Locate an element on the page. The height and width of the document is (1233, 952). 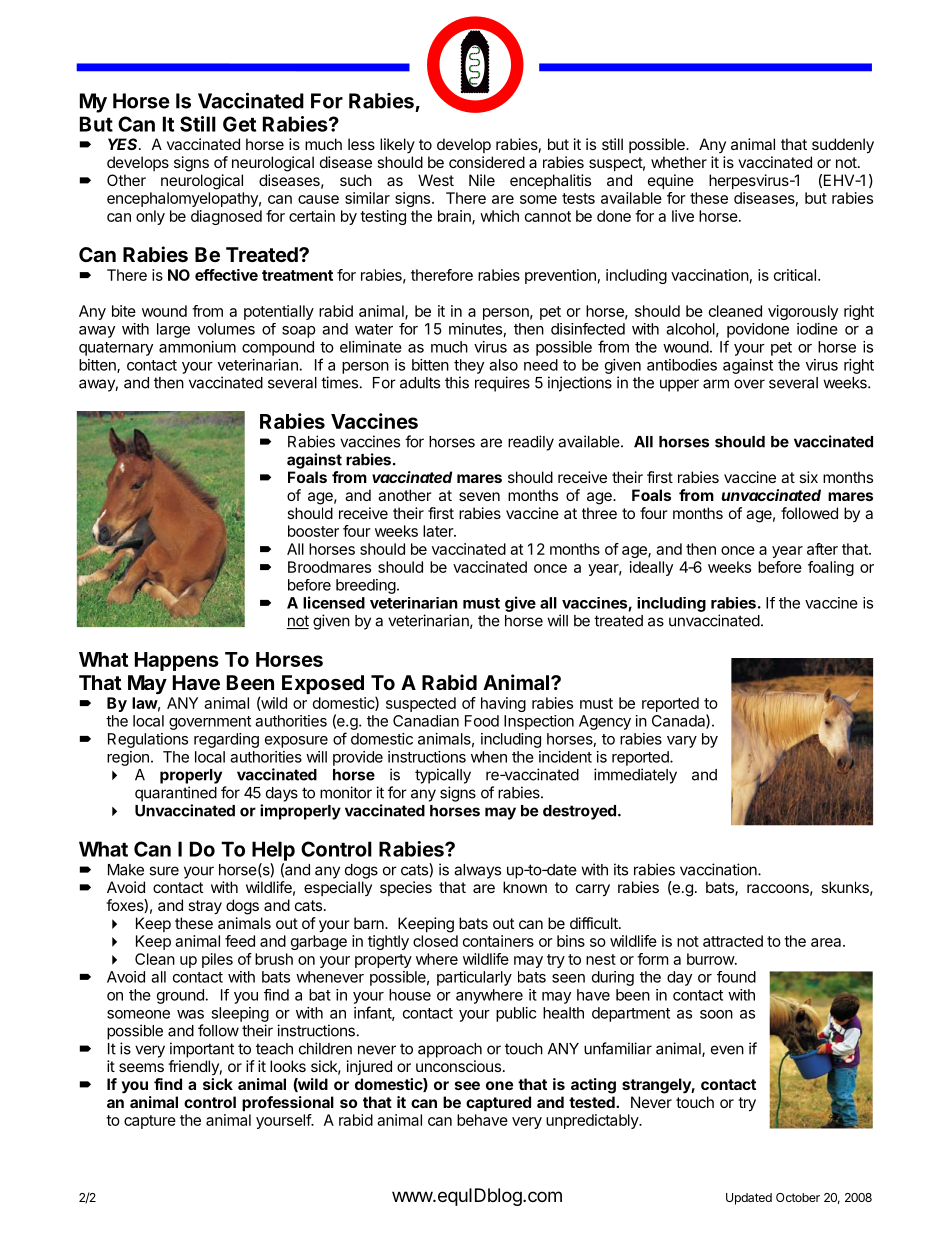
Happens is located at coordinates (177, 661).
